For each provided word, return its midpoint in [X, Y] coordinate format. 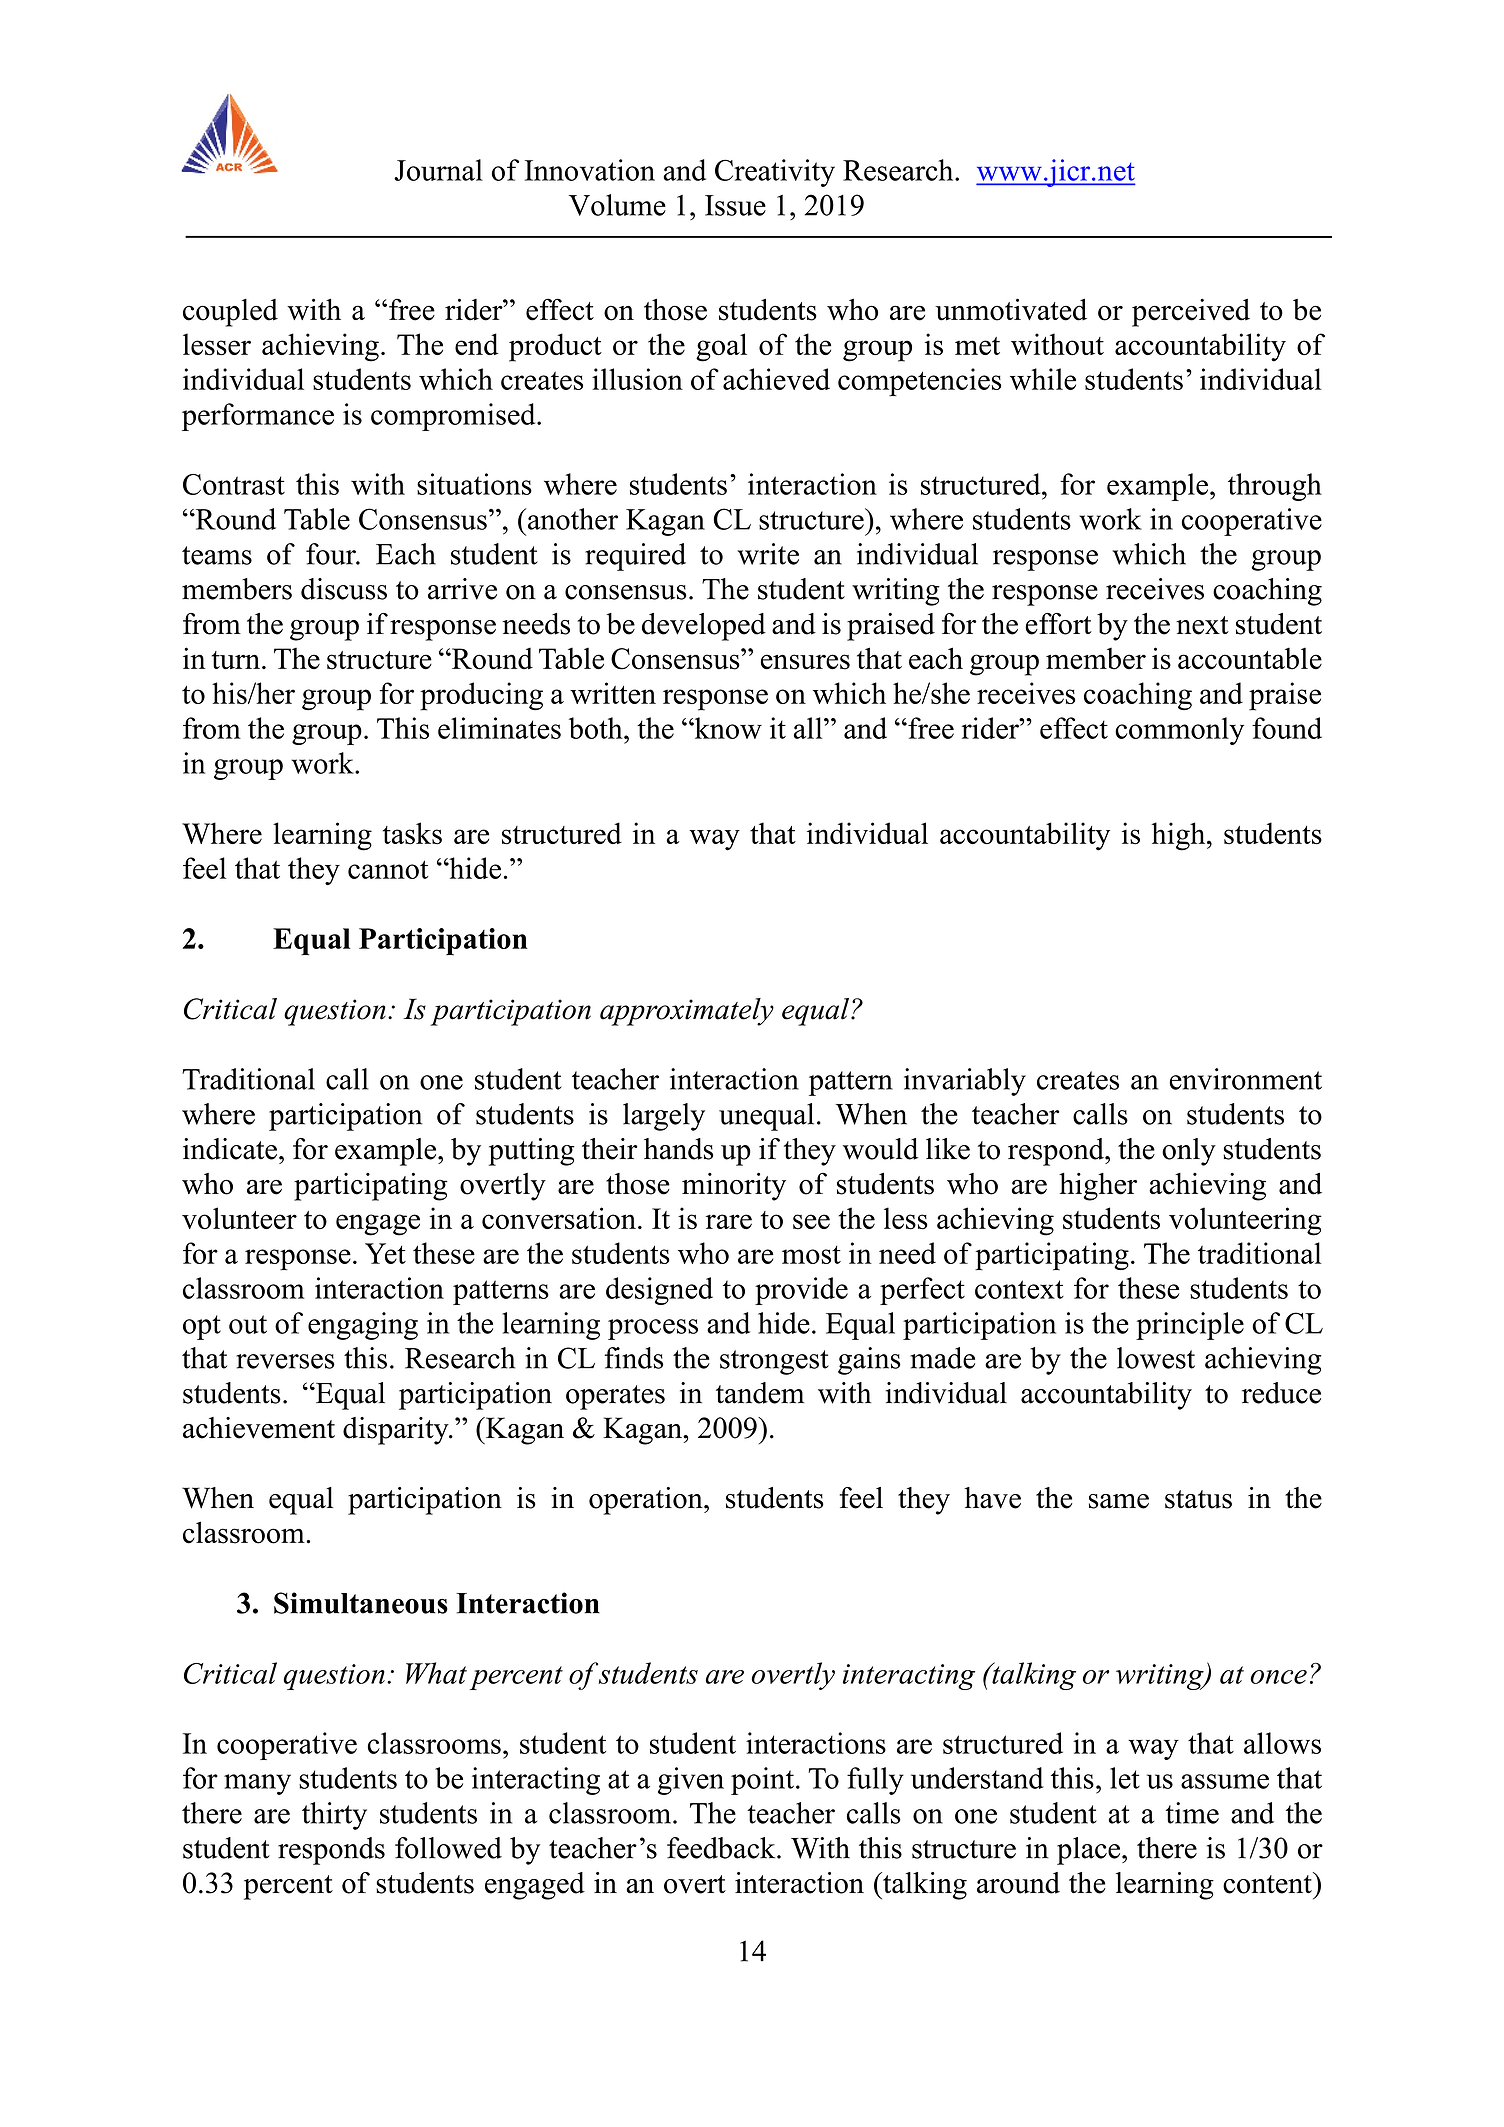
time [1192, 1813]
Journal [438, 170]
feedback [722, 1848]
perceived [1191, 313]
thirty [334, 1816]
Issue [735, 205]
